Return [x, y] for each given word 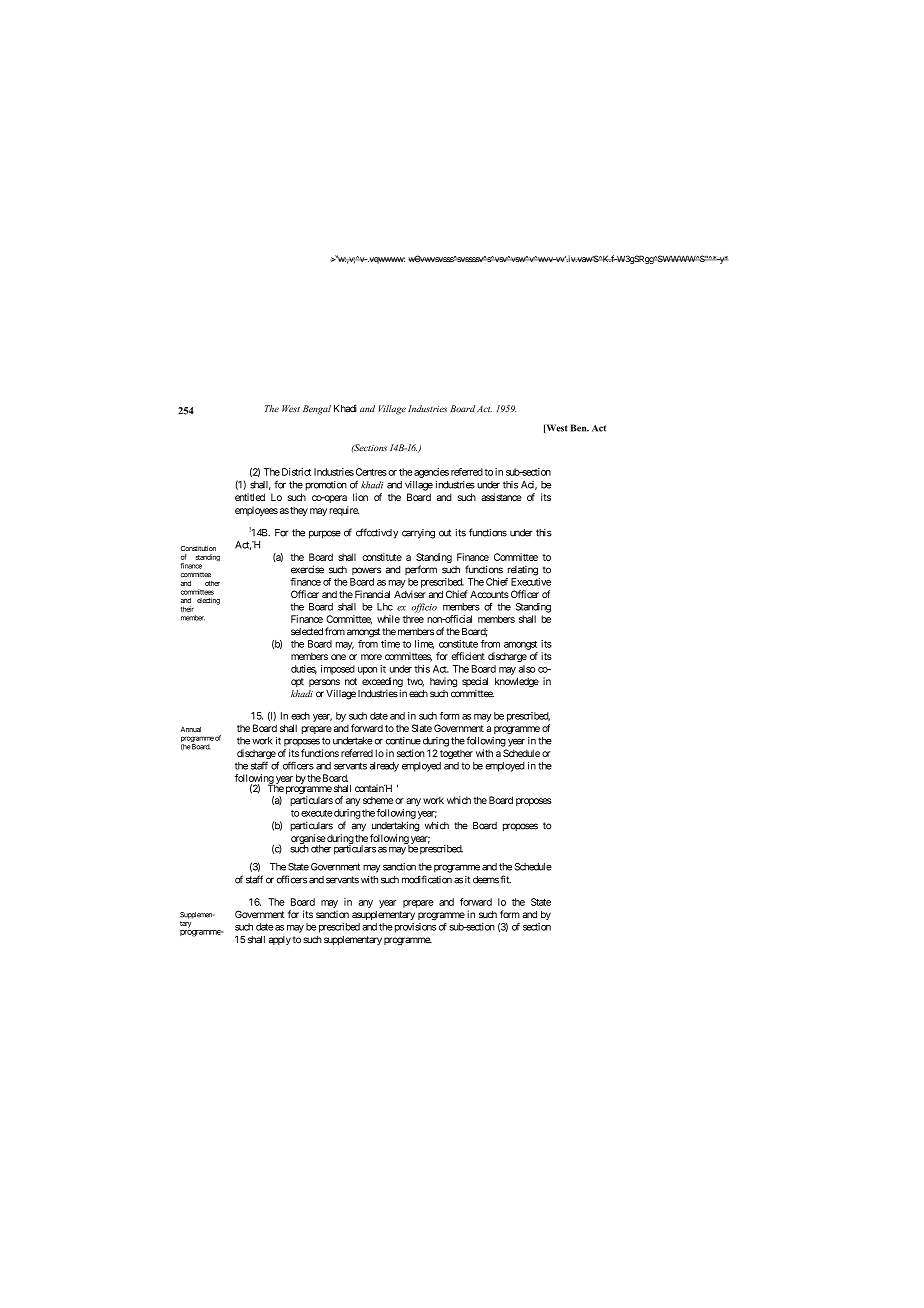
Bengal [317, 410]
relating [523, 571]
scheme [378, 800]
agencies [430, 473]
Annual [190, 729]
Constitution [198, 548]
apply [280, 940]
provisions [414, 928]
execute [317, 813]
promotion [326, 486]
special [475, 683]
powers [366, 571]
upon [367, 671]
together [456, 754]
